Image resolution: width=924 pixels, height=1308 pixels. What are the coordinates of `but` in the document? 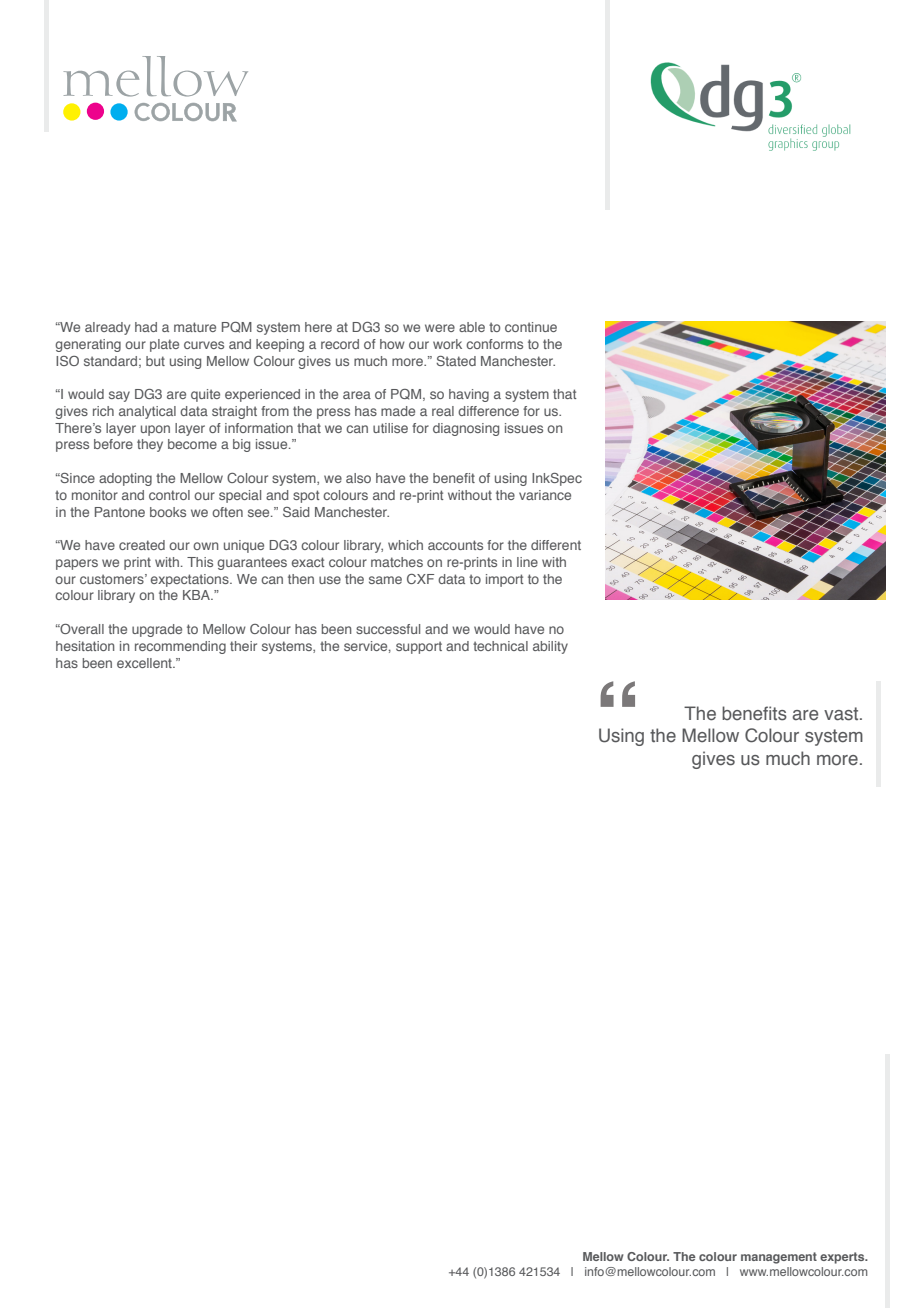 It's located at (155, 361).
